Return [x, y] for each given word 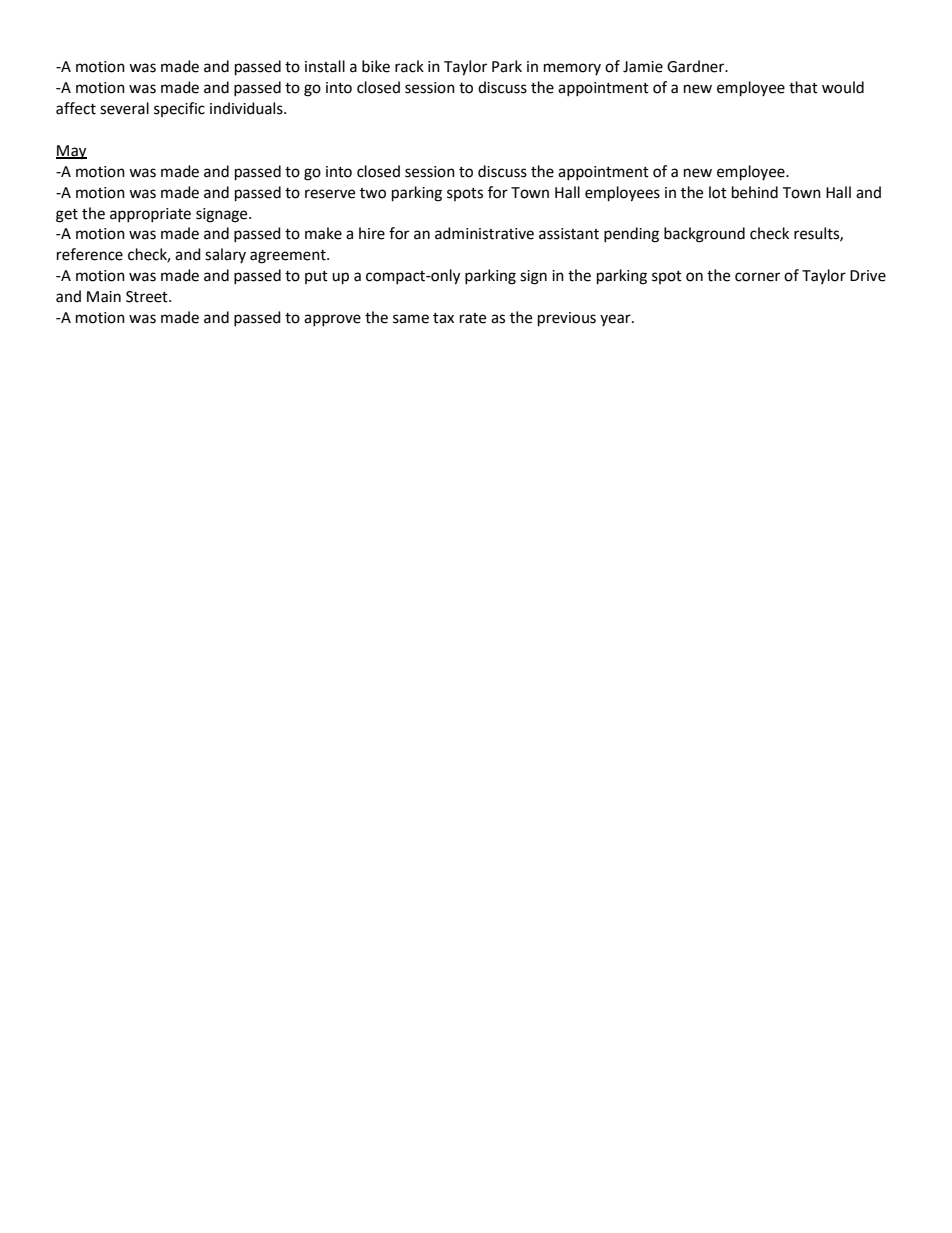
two [373, 193]
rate [473, 318]
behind [755, 192]
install [325, 66]
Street [148, 297]
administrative [484, 233]
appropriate [150, 215]
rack [409, 66]
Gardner [697, 66]
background [704, 235]
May [71, 152]
